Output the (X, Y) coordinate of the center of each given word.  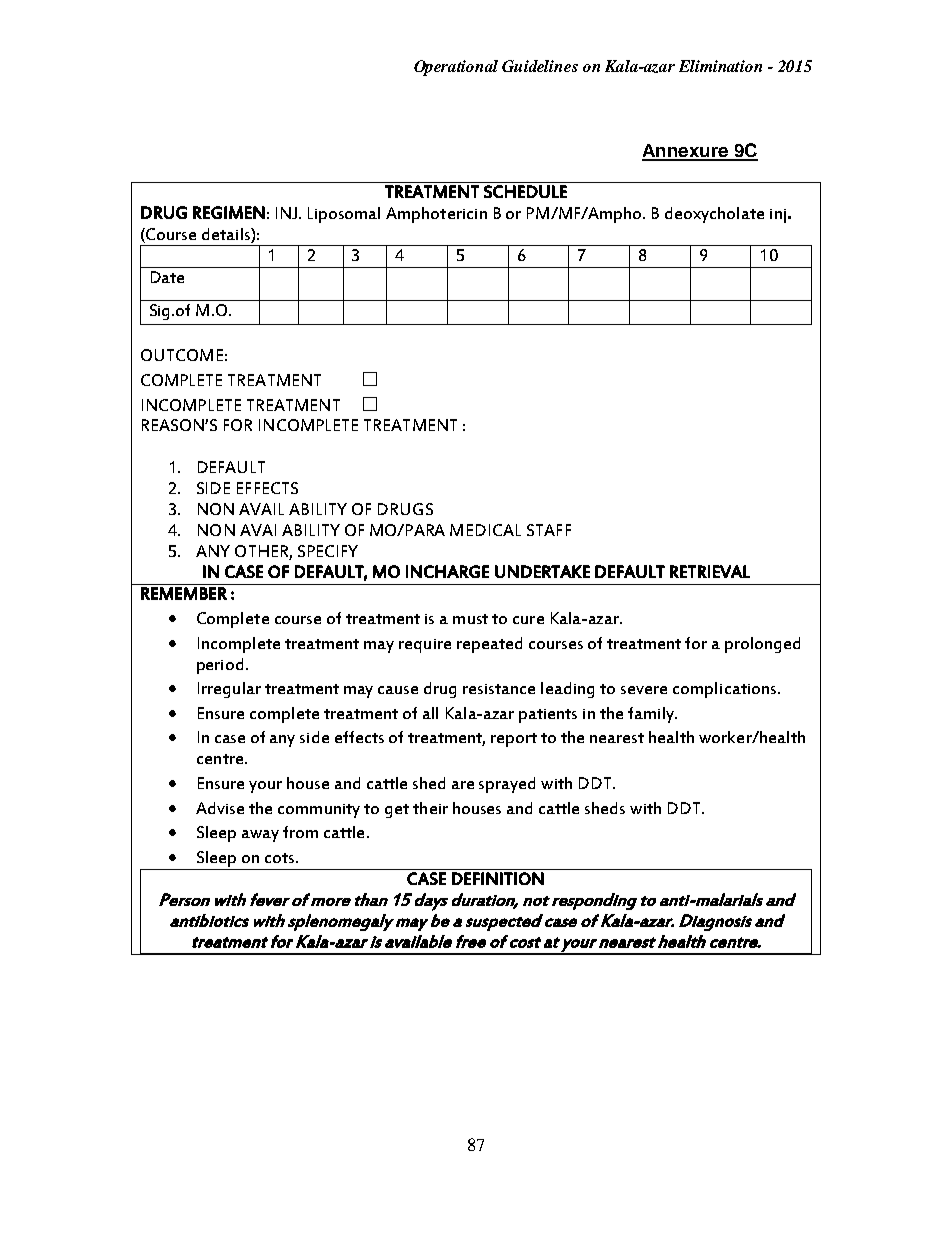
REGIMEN (229, 212)
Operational (456, 68)
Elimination (720, 66)
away (260, 836)
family (652, 715)
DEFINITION (498, 878)
